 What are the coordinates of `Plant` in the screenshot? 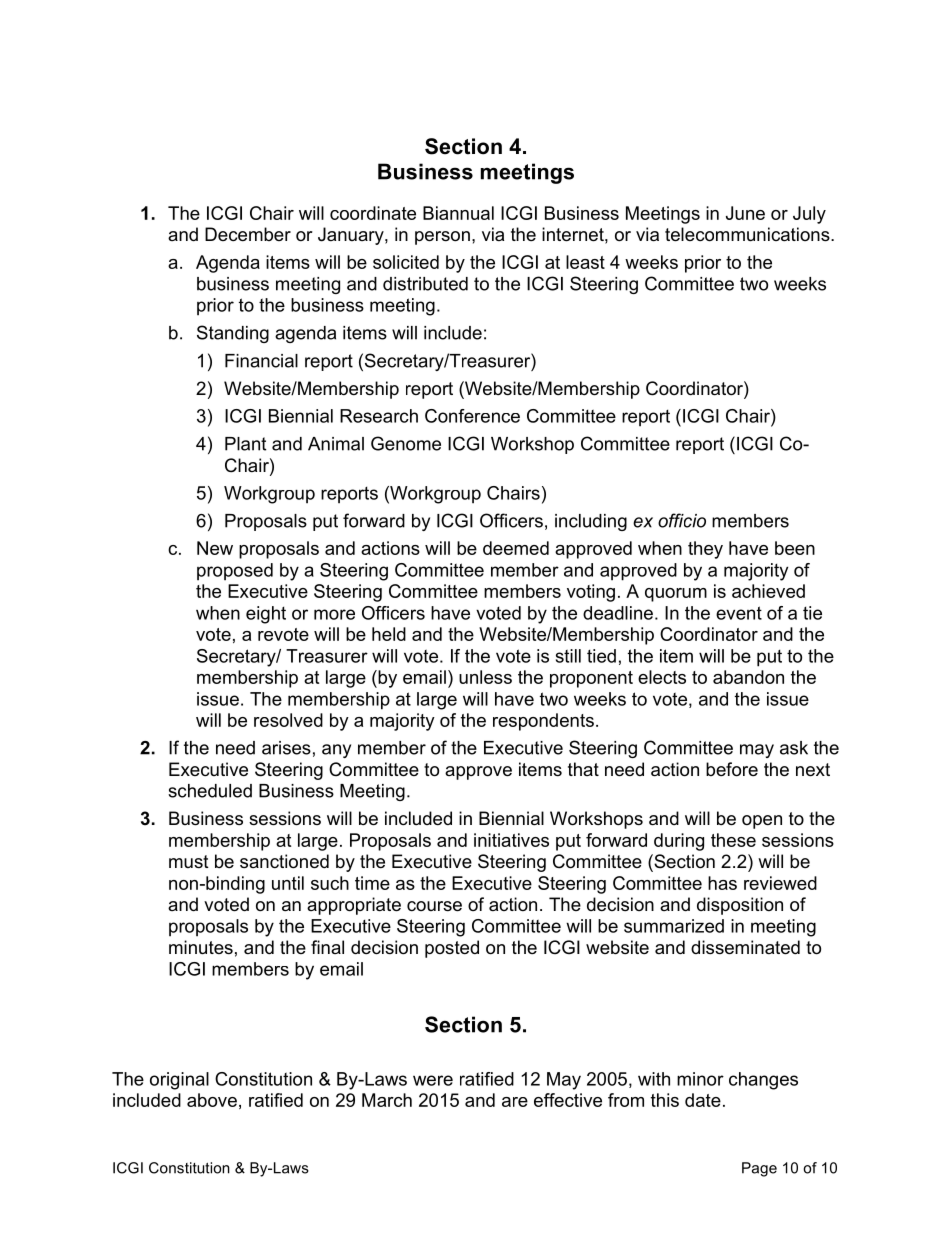 It's located at (245, 444).
